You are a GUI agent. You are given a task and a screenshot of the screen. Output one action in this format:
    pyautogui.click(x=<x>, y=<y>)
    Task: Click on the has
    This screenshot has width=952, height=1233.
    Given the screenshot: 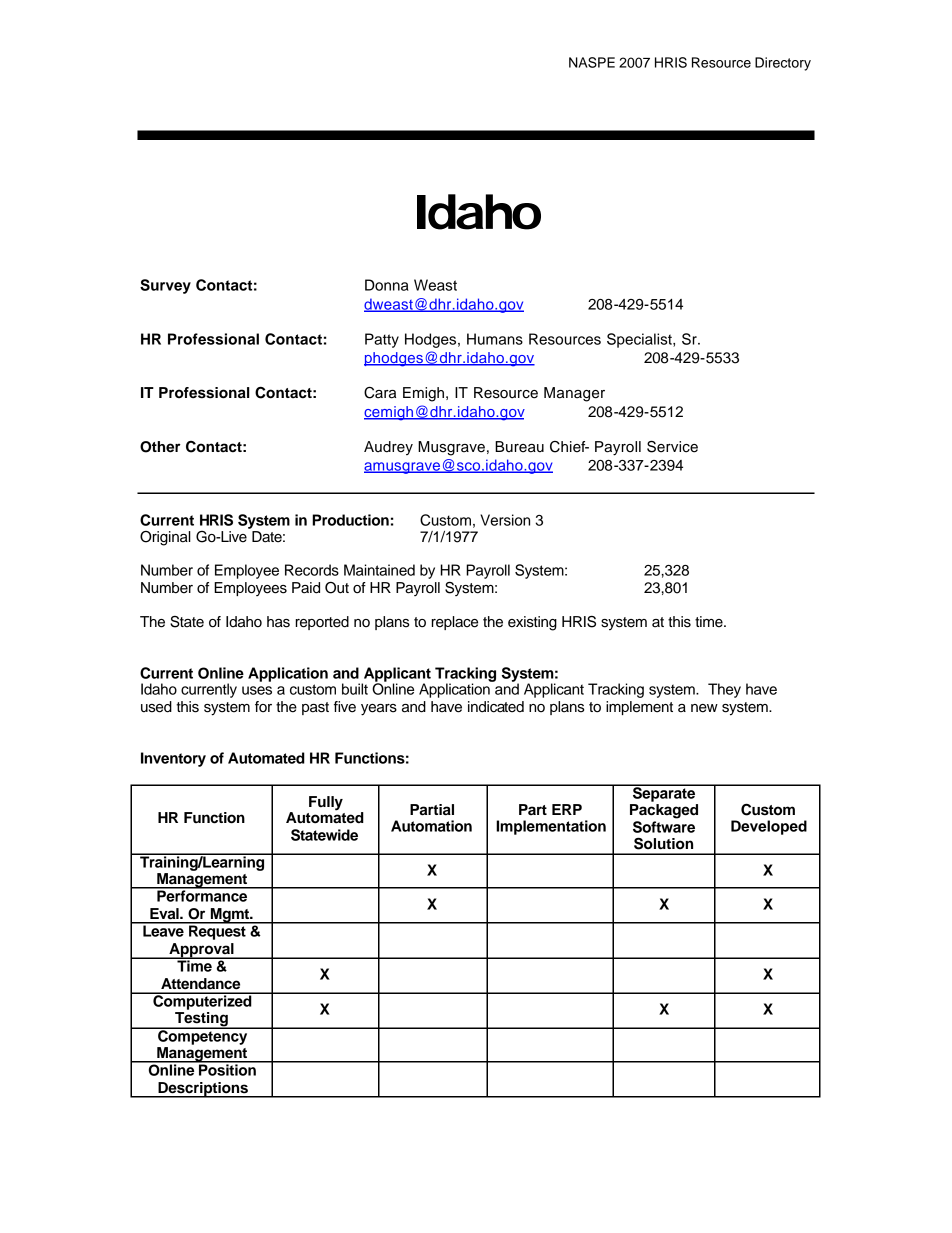 What is the action you would take?
    pyautogui.click(x=278, y=622)
